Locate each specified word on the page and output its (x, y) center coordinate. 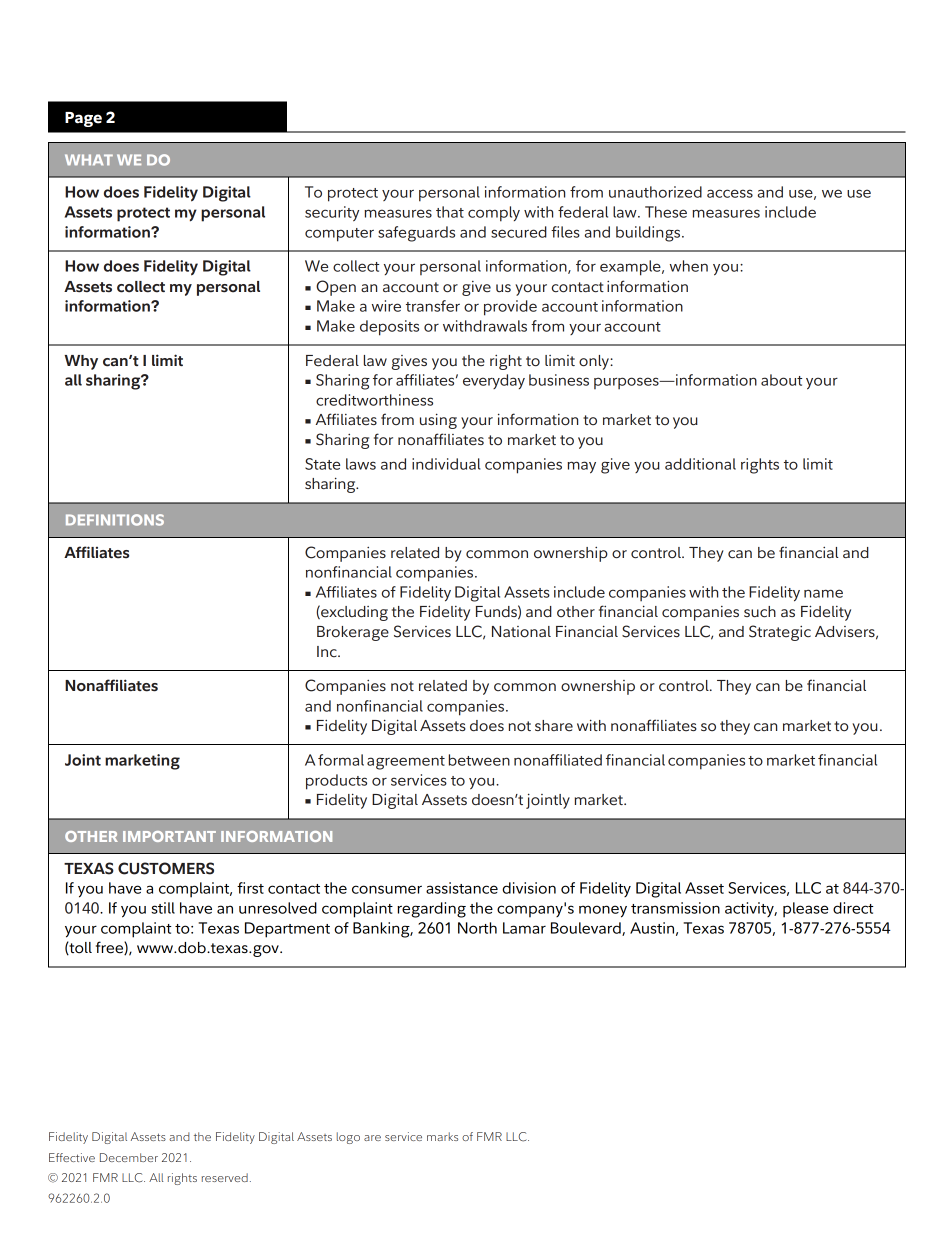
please (805, 910)
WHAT (89, 159)
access (730, 193)
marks (442, 1136)
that (450, 212)
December (129, 1157)
